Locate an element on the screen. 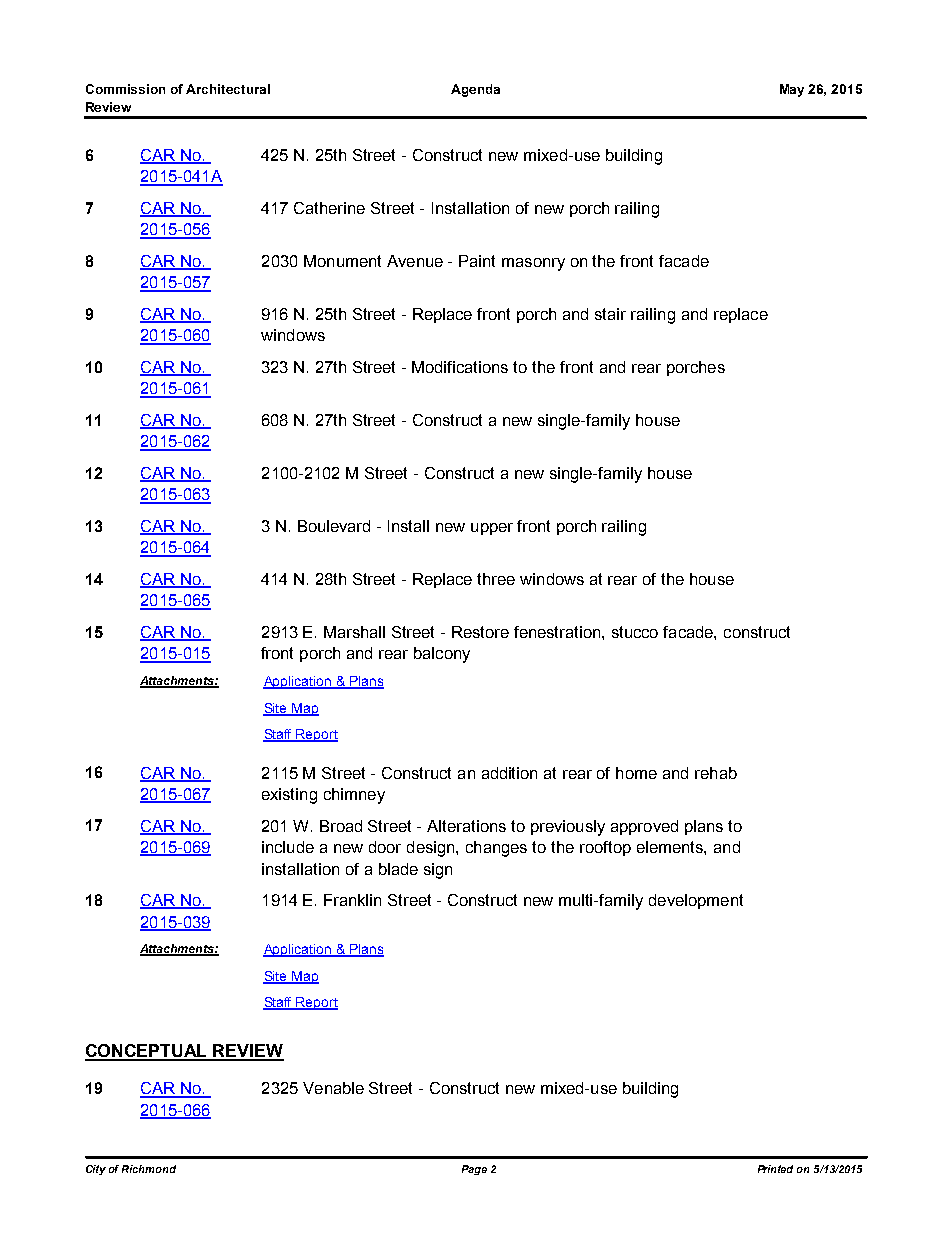  Richmond is located at coordinates (149, 1169).
